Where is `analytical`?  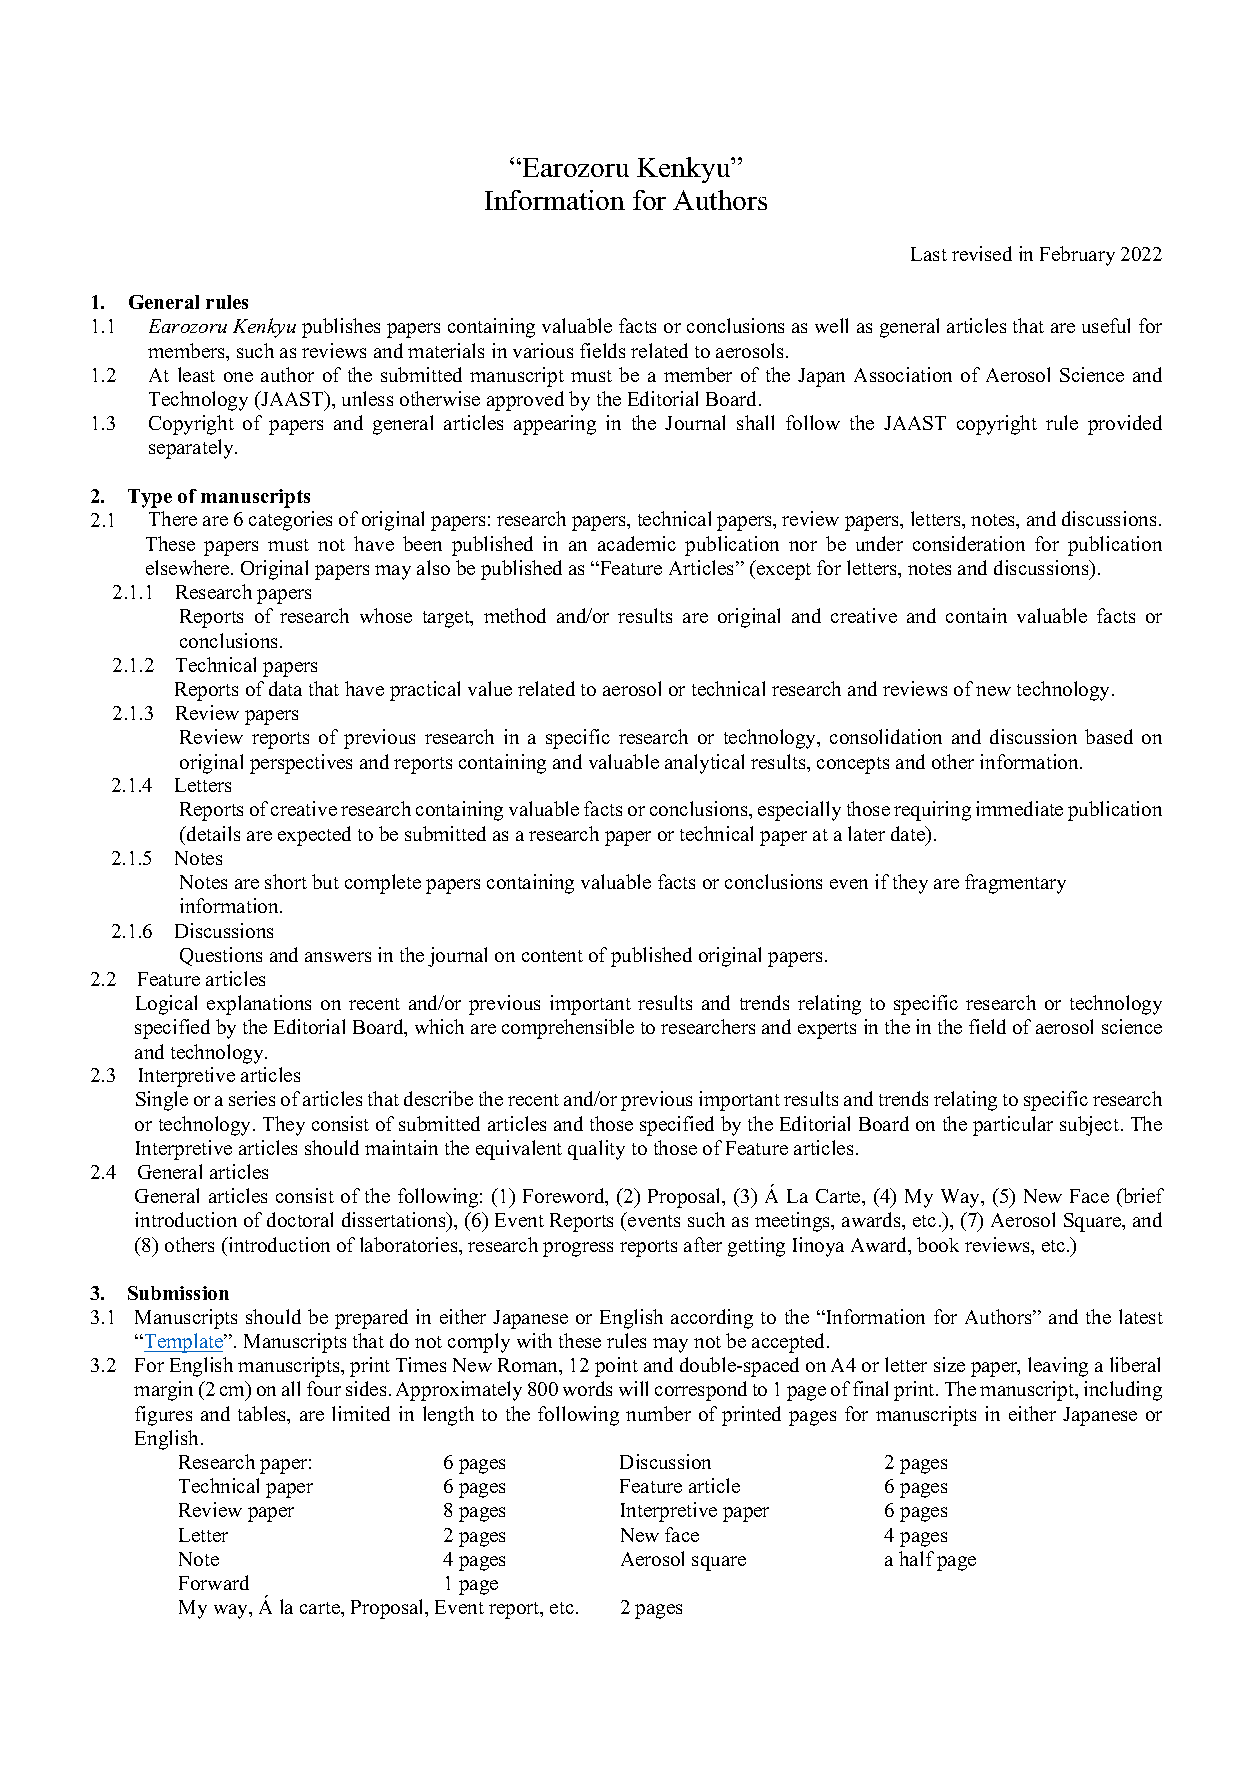
analytical is located at coordinates (704, 764).
